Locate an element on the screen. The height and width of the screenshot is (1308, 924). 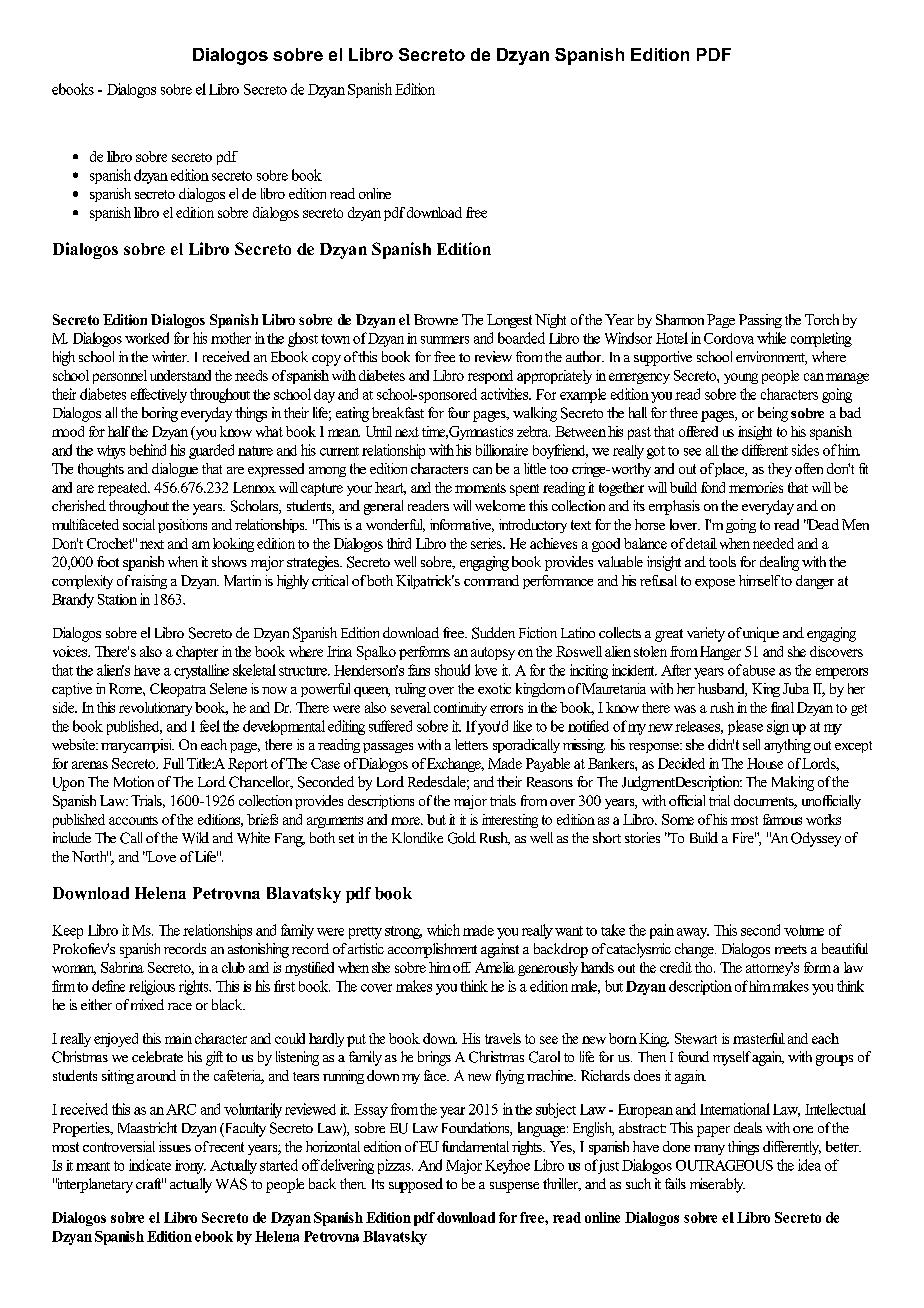
Motion is located at coordinates (134, 781).
